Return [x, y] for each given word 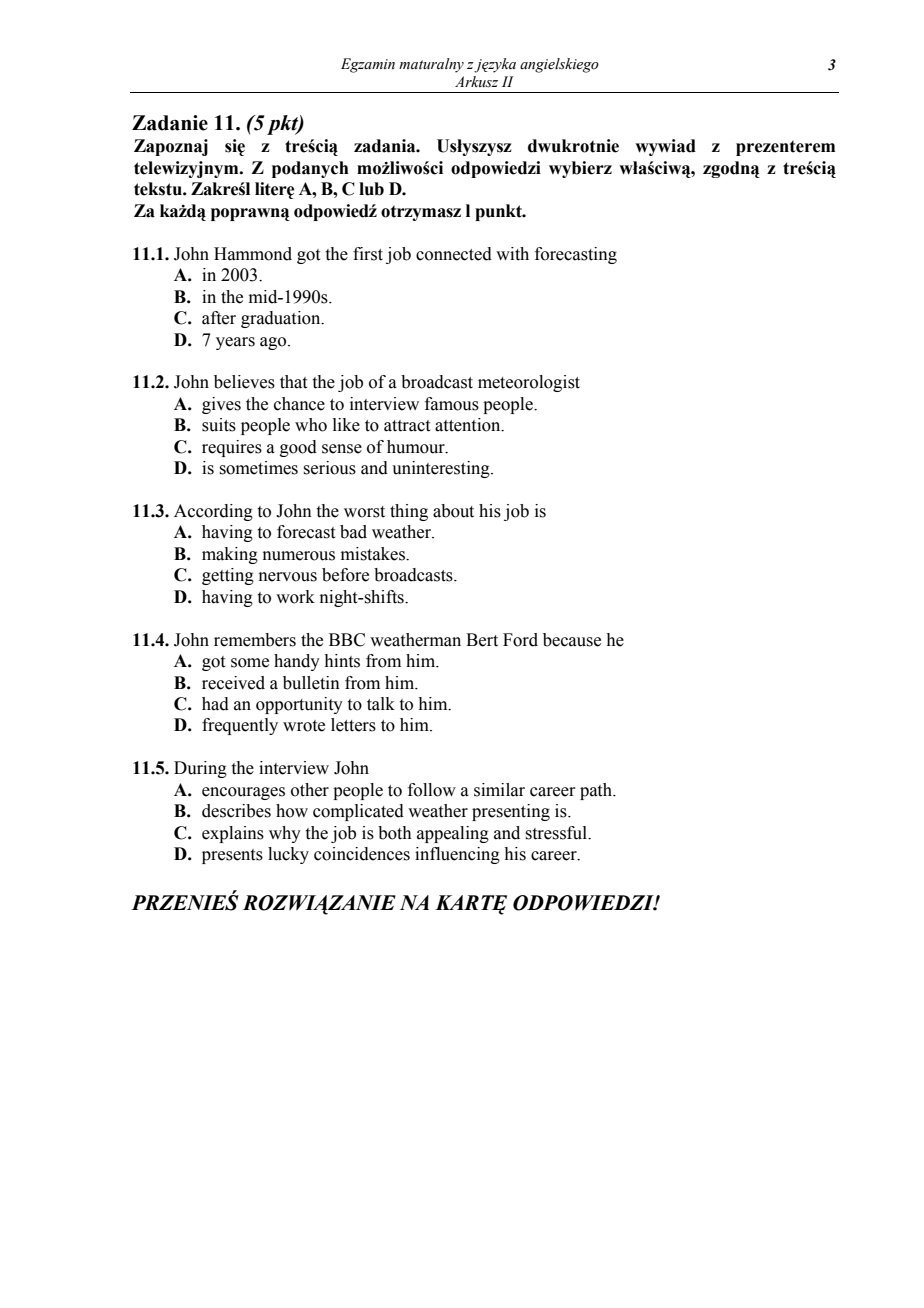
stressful [557, 833]
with [512, 254]
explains [233, 834]
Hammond [253, 254]
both [395, 833]
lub [371, 189]
